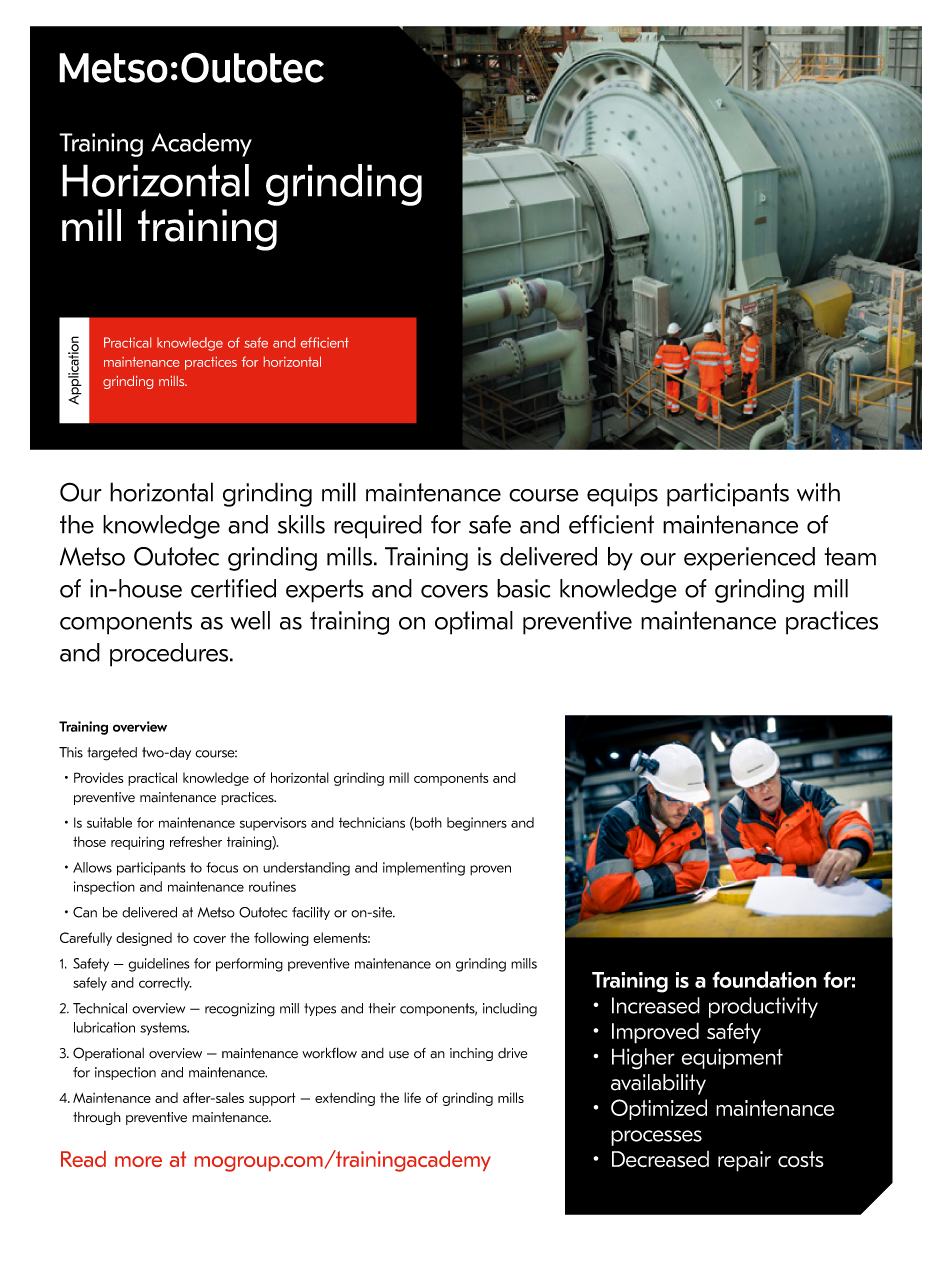  What do you see at coordinates (764, 979) in the screenshot?
I see `foundation` at bounding box center [764, 979].
